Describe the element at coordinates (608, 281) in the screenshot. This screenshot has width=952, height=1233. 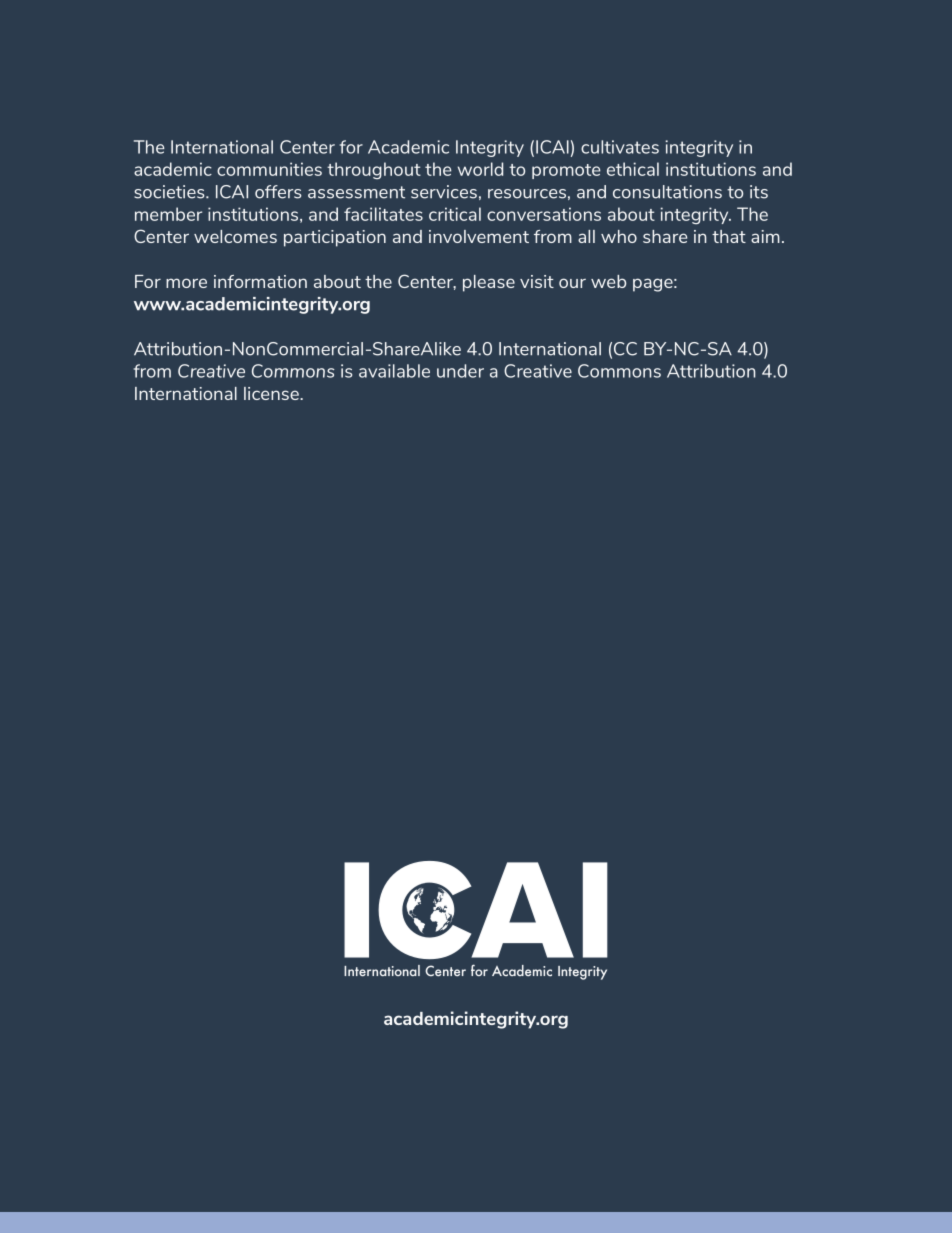
I see `web` at that location.
